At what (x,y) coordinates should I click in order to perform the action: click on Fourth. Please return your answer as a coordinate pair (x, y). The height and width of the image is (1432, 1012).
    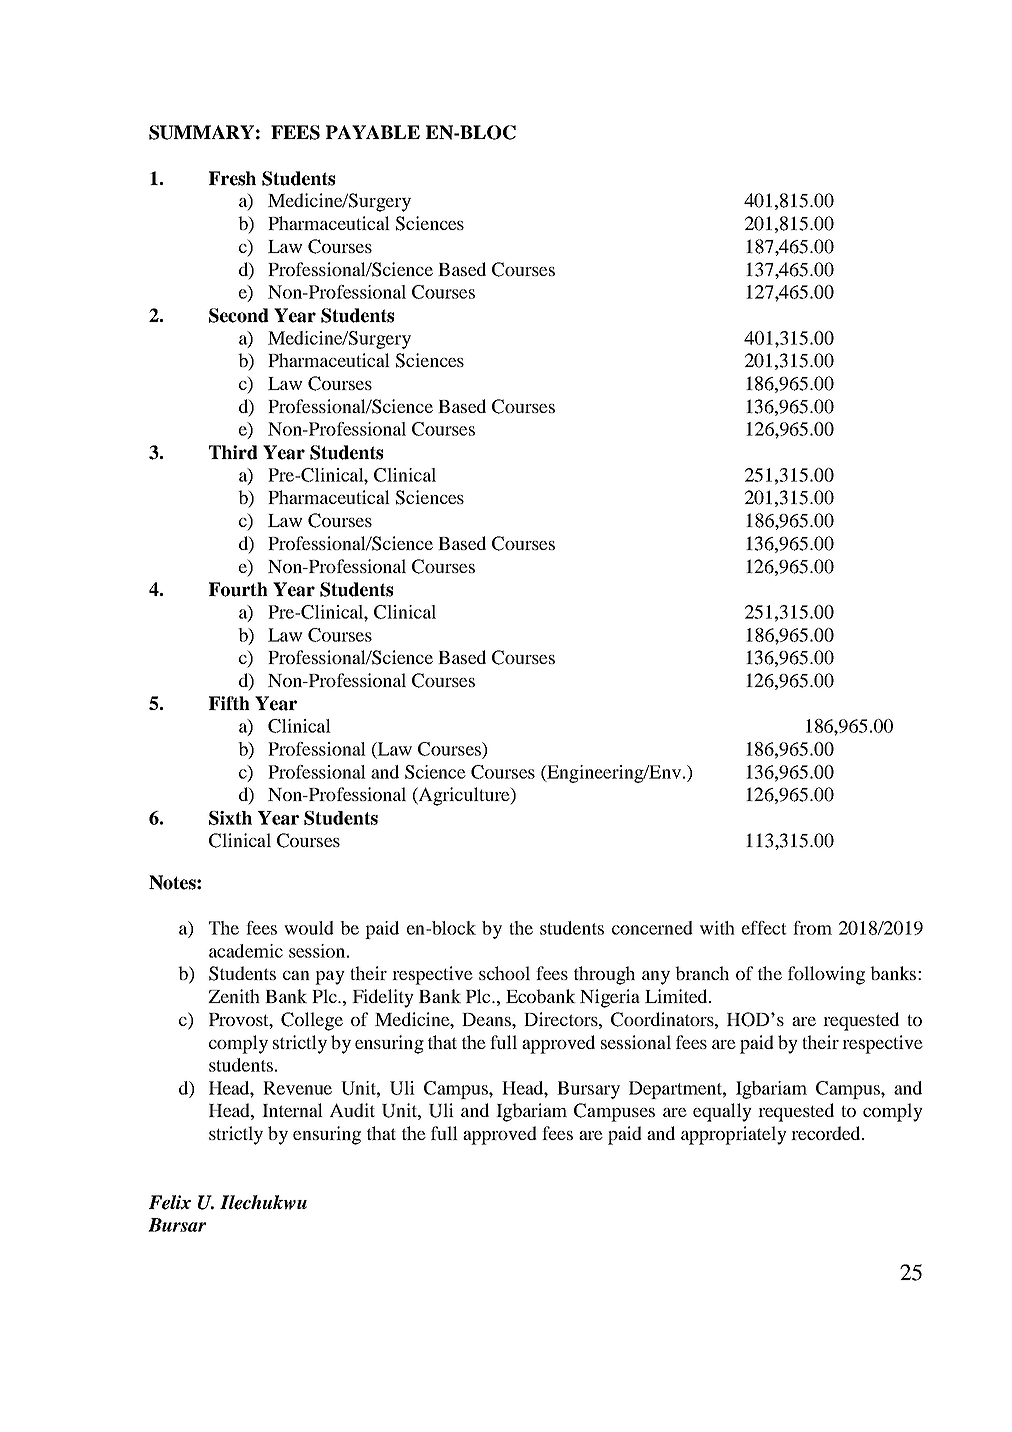
    Looking at the image, I should click on (238, 589).
